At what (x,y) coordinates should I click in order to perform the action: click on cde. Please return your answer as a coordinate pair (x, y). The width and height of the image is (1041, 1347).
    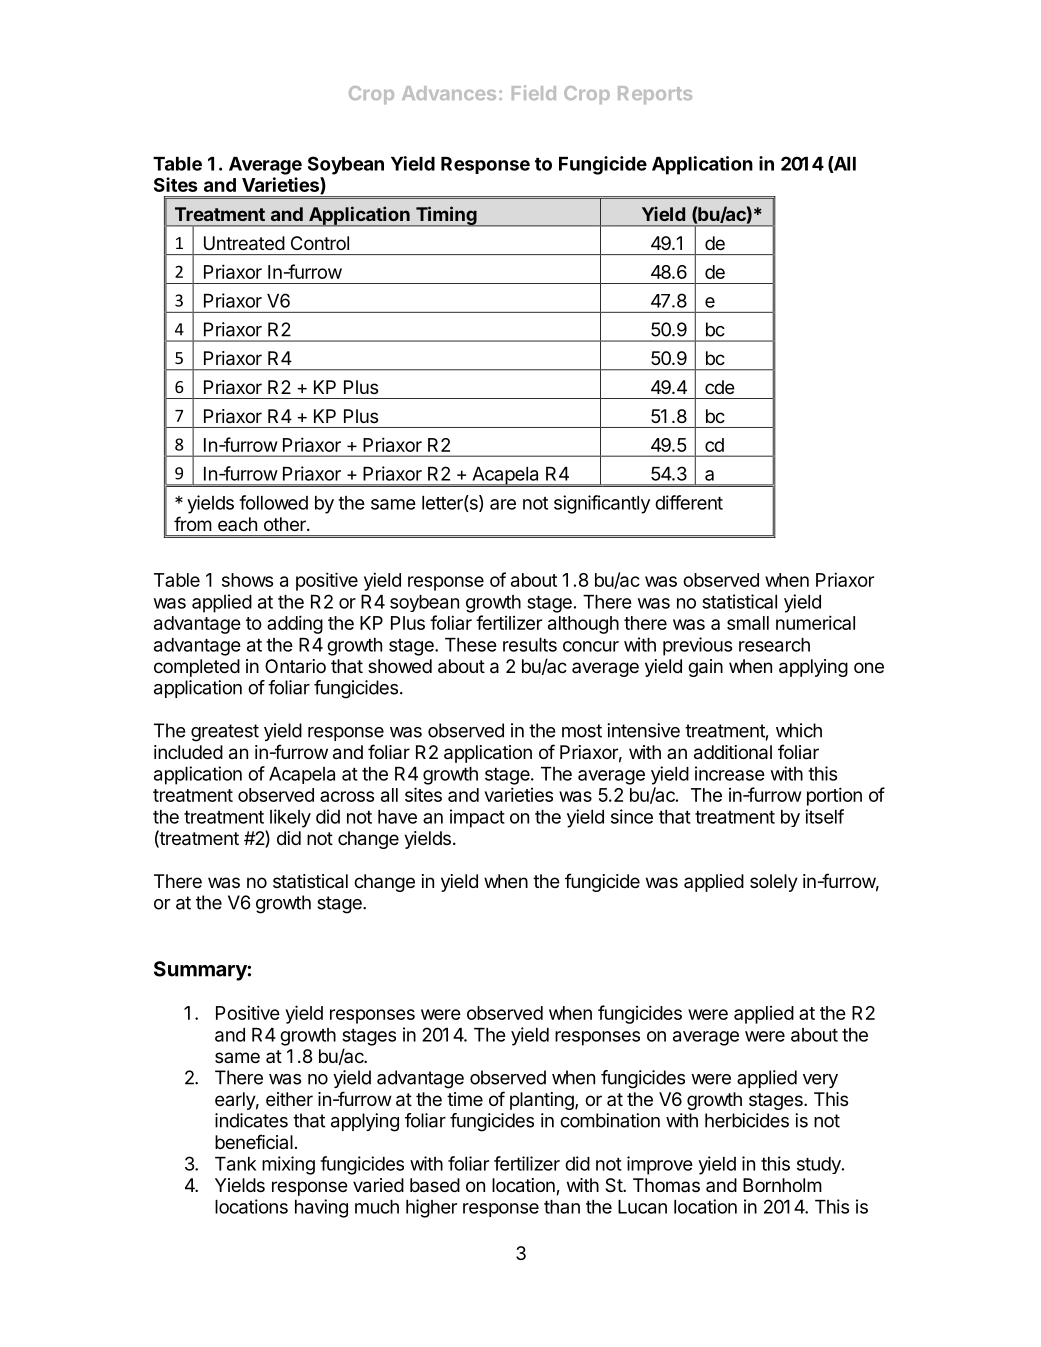
    Looking at the image, I should click on (720, 387).
